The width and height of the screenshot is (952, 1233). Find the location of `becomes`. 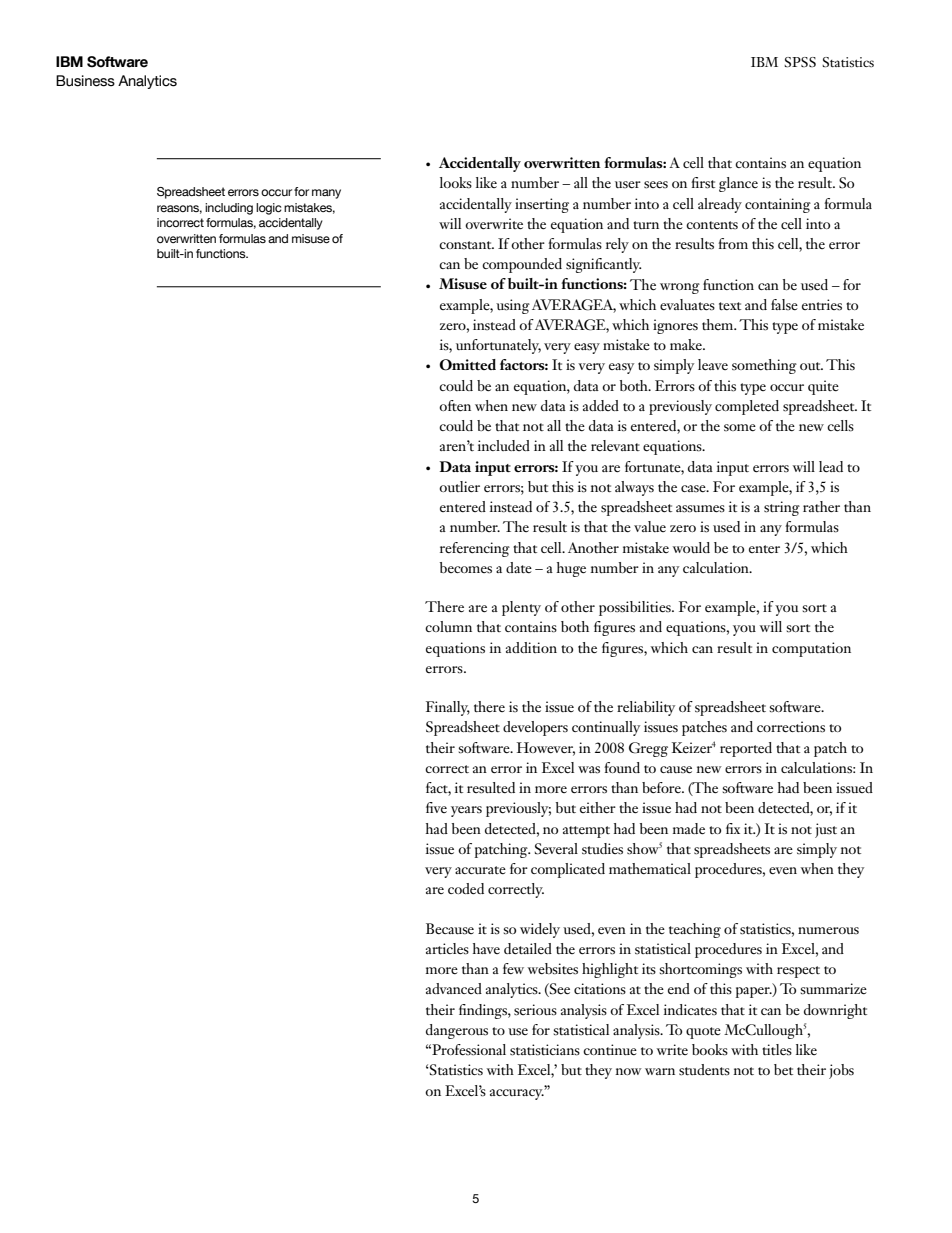

becomes is located at coordinates (466, 568).
